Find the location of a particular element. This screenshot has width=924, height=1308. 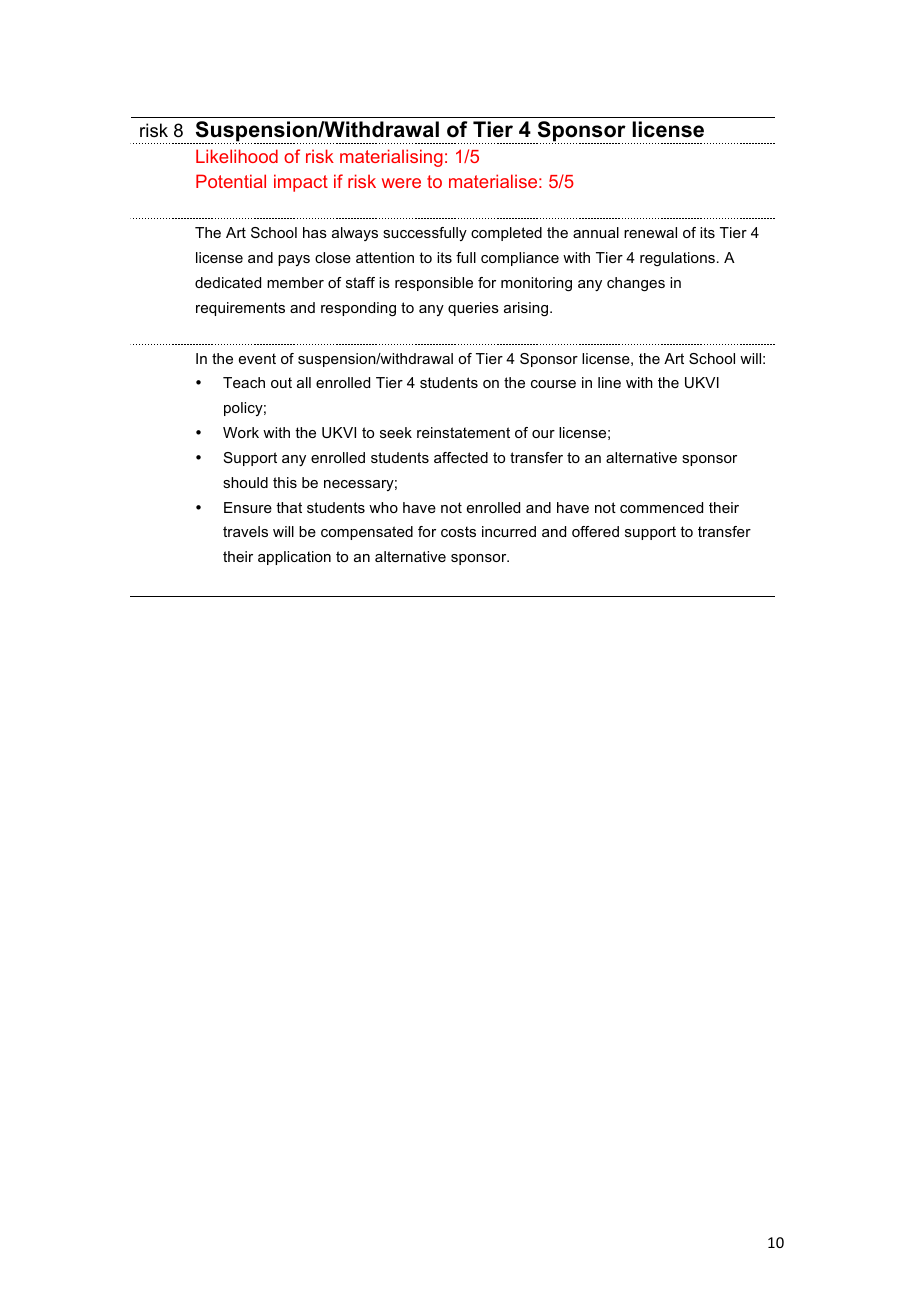

completed is located at coordinates (506, 234).
